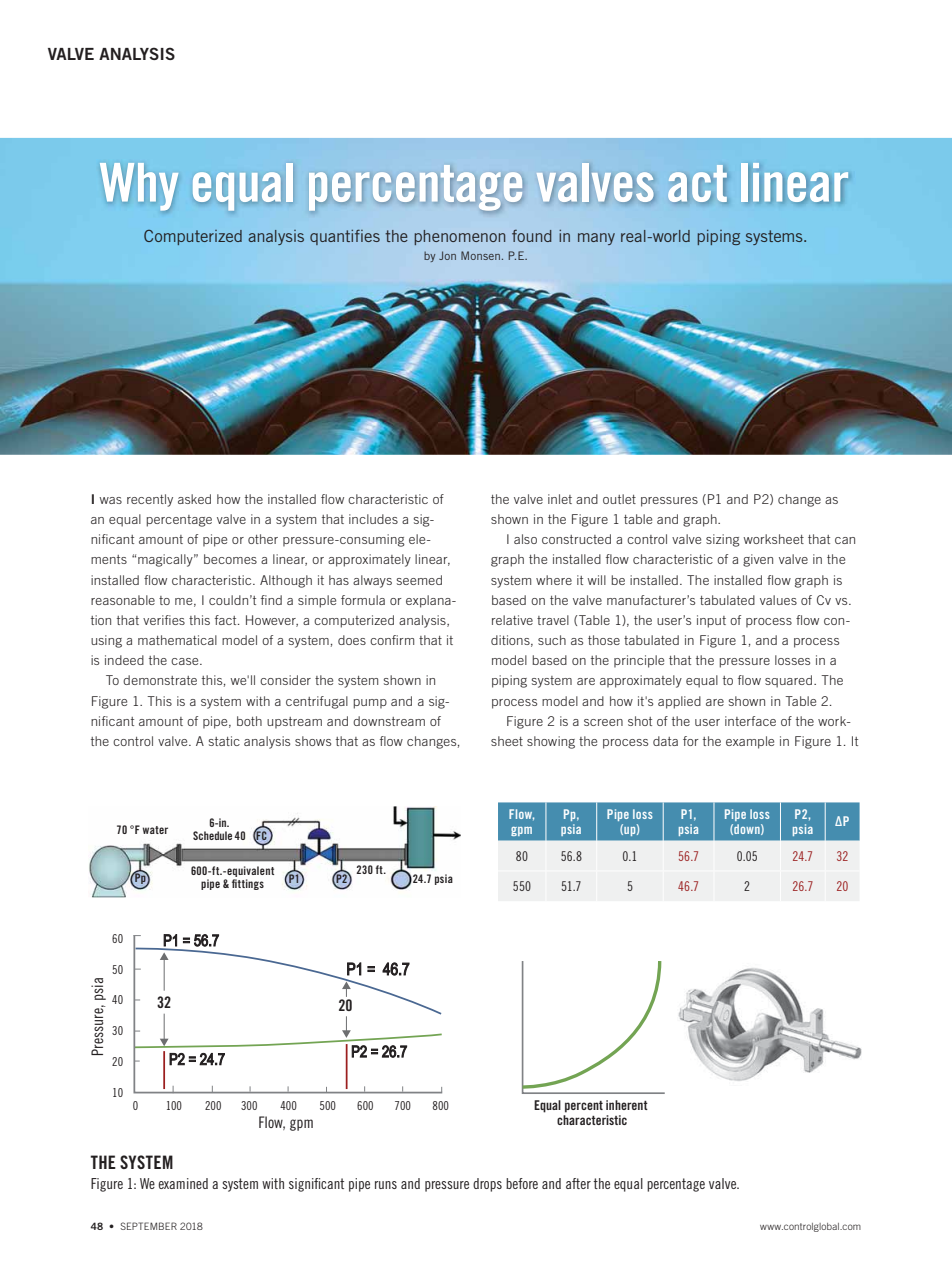 The height and width of the screenshot is (1270, 952). I want to click on phenomenon, so click(459, 237).
